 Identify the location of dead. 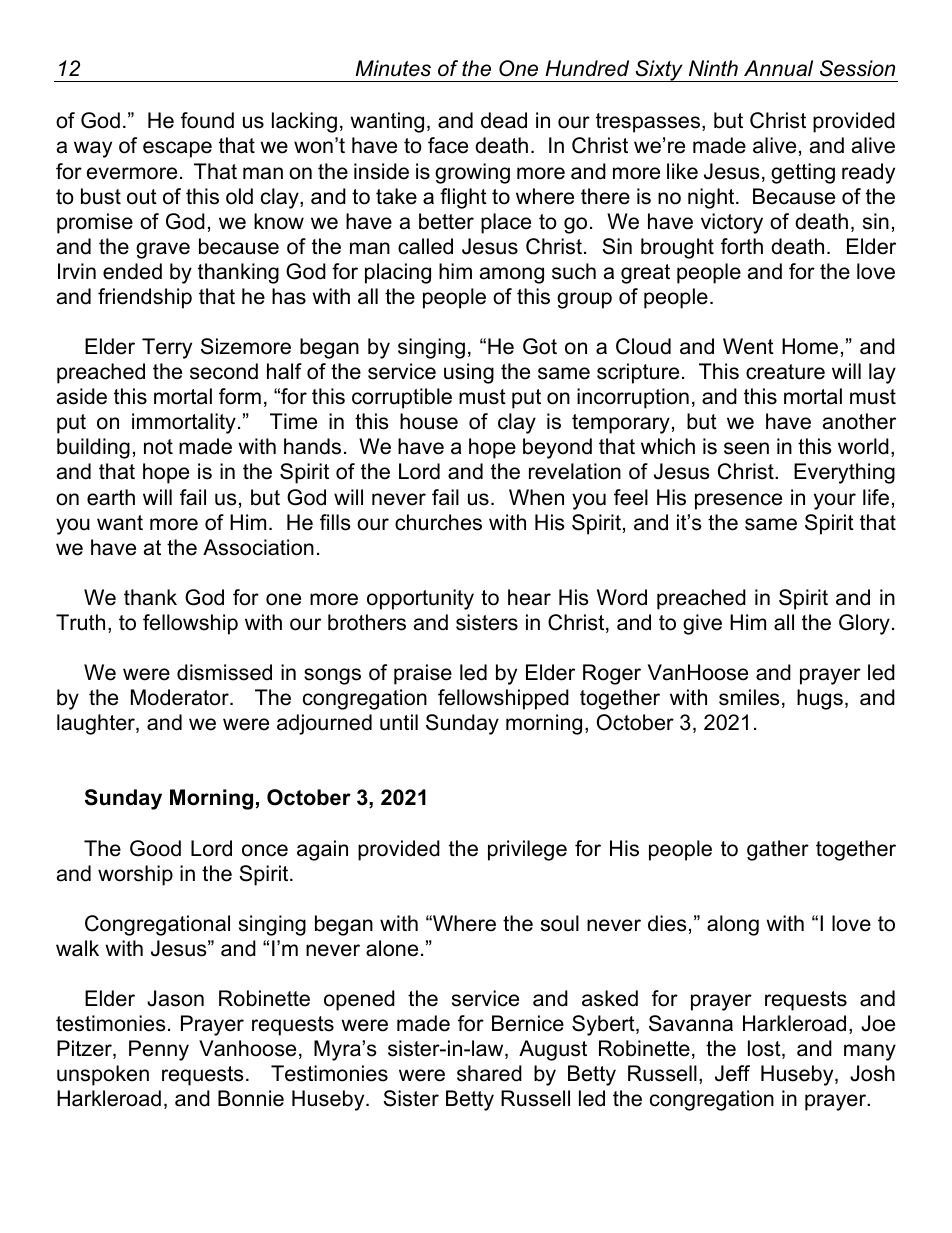
(504, 120).
